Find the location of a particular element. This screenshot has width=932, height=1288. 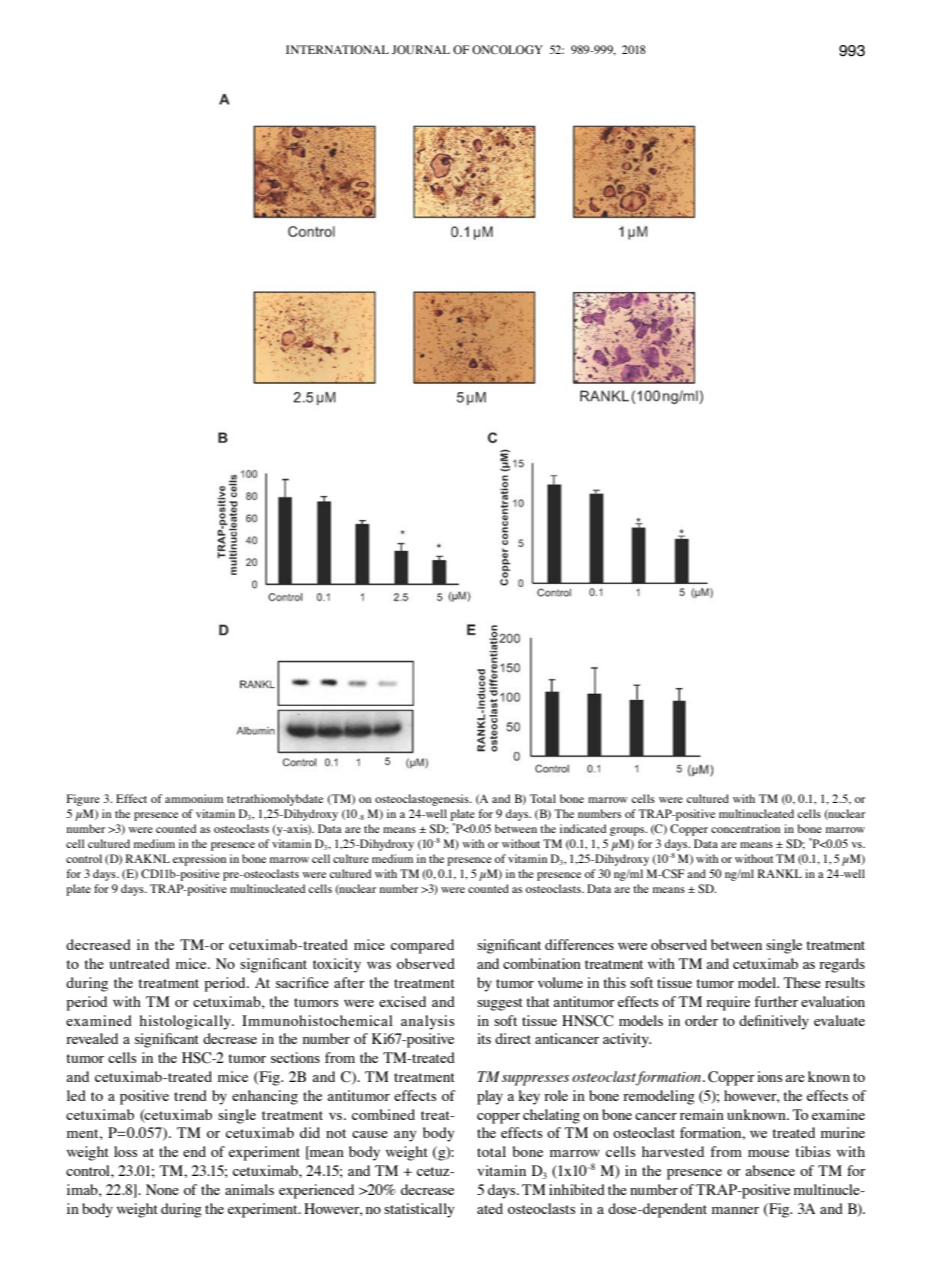

ONCOLOGY is located at coordinates (507, 50).
